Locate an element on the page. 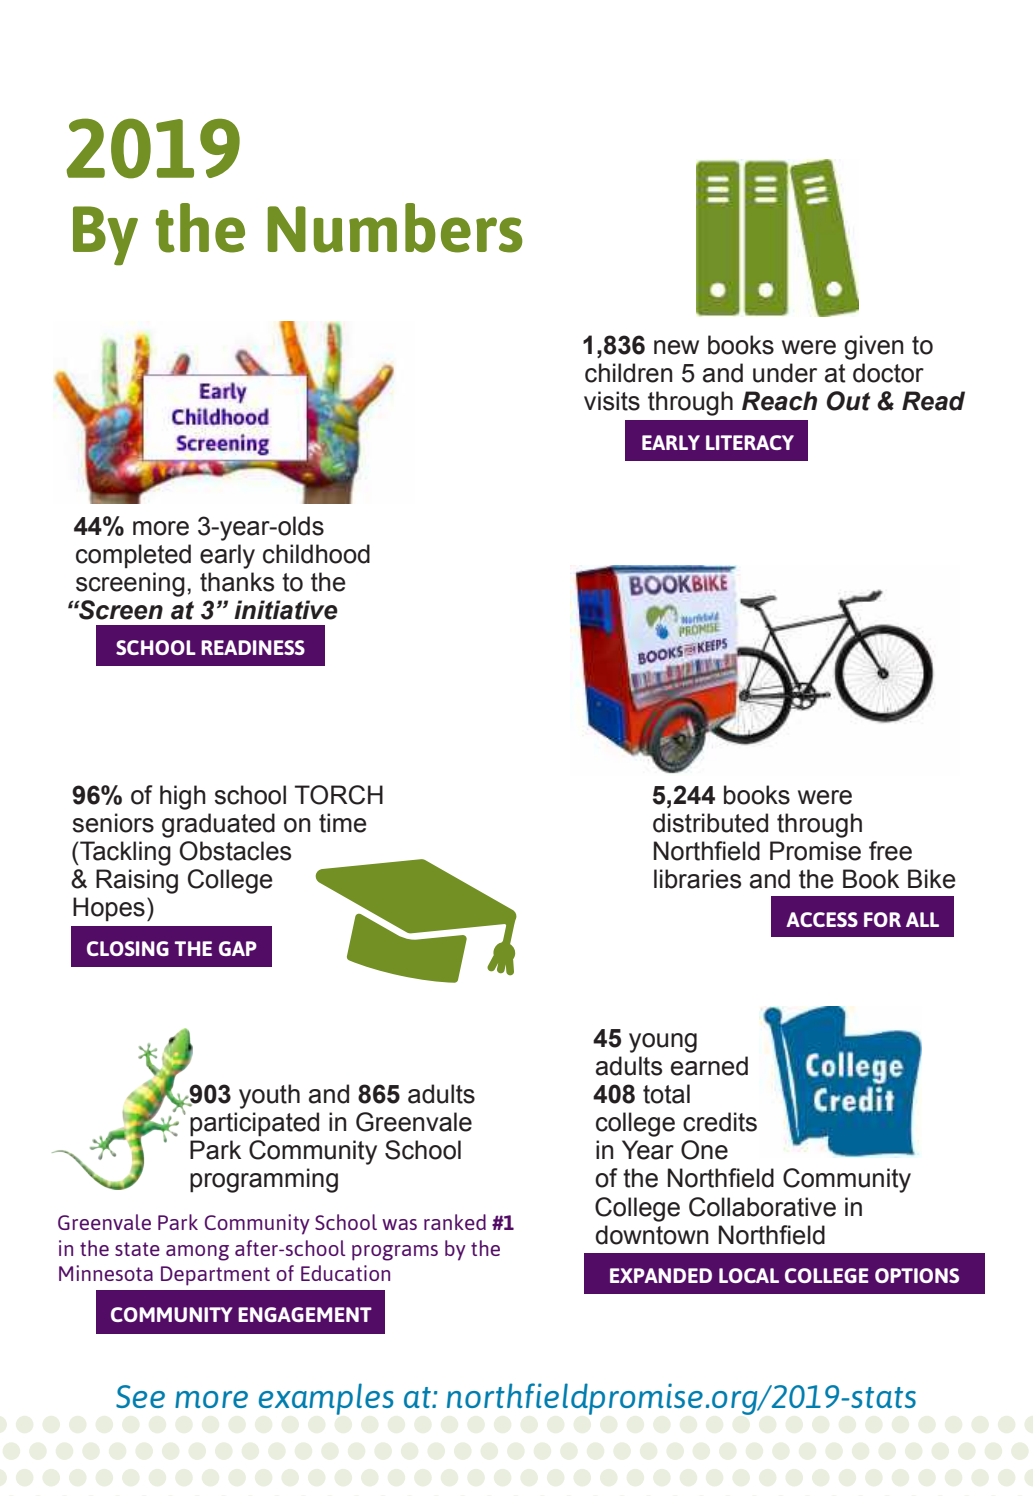 The image size is (1033, 1503). EXPANDED is located at coordinates (661, 1275).
